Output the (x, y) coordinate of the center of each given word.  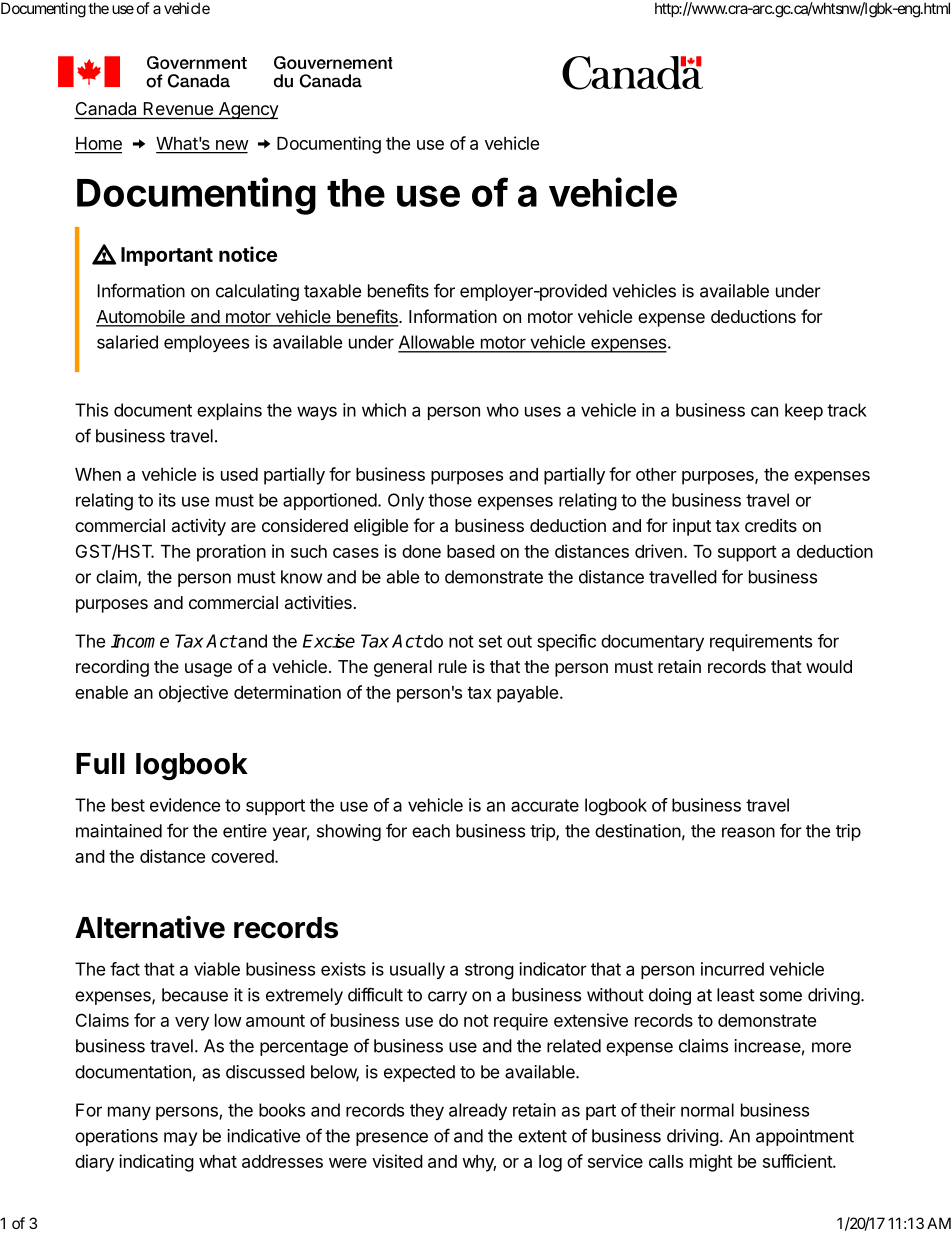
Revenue (178, 108)
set (490, 641)
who (503, 410)
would (829, 666)
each (431, 831)
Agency (247, 110)
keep (804, 411)
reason (748, 832)
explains (229, 411)
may (180, 1139)
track (847, 410)
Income (140, 641)
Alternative (150, 927)
